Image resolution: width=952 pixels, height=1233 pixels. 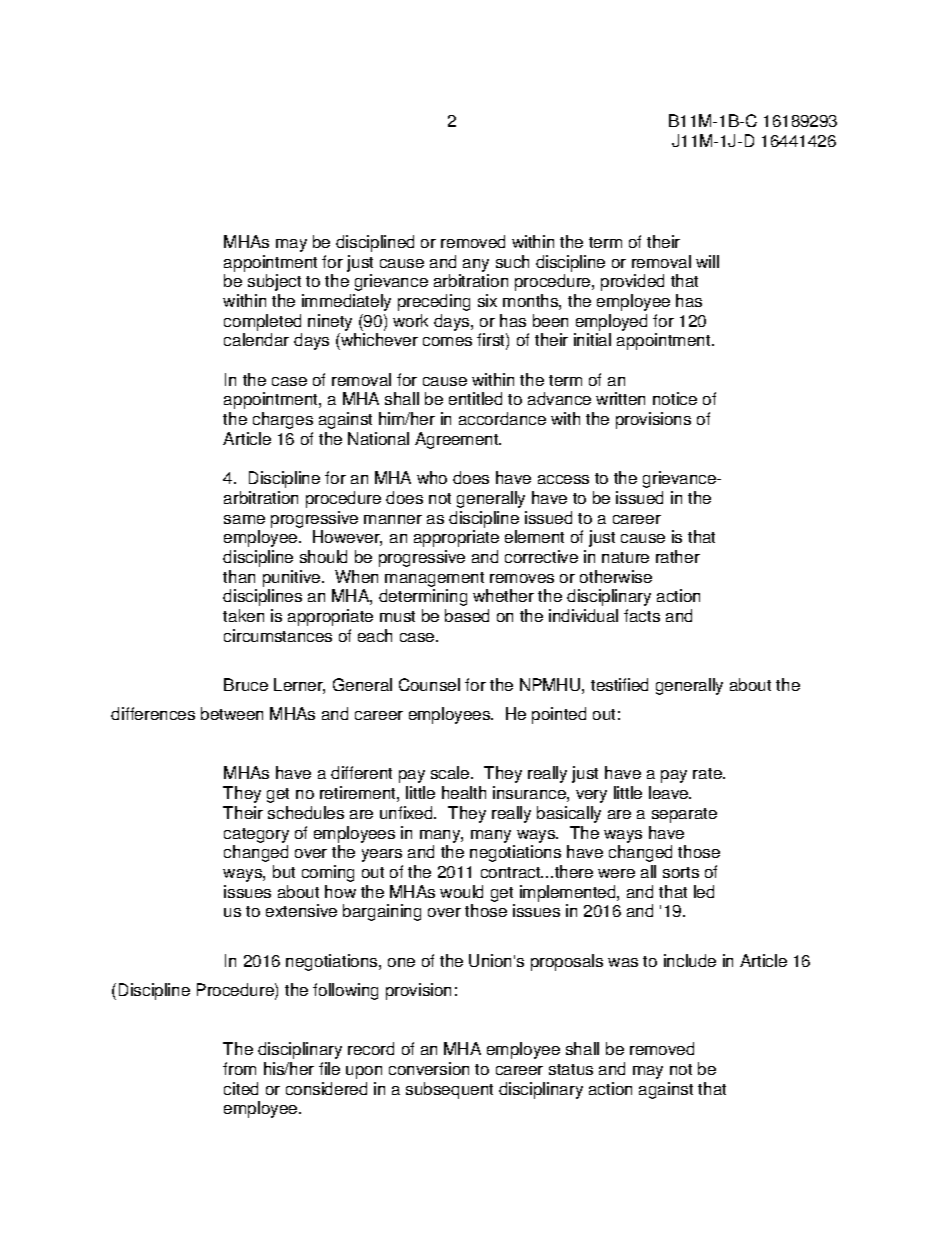 I want to click on subject, so click(x=274, y=282).
